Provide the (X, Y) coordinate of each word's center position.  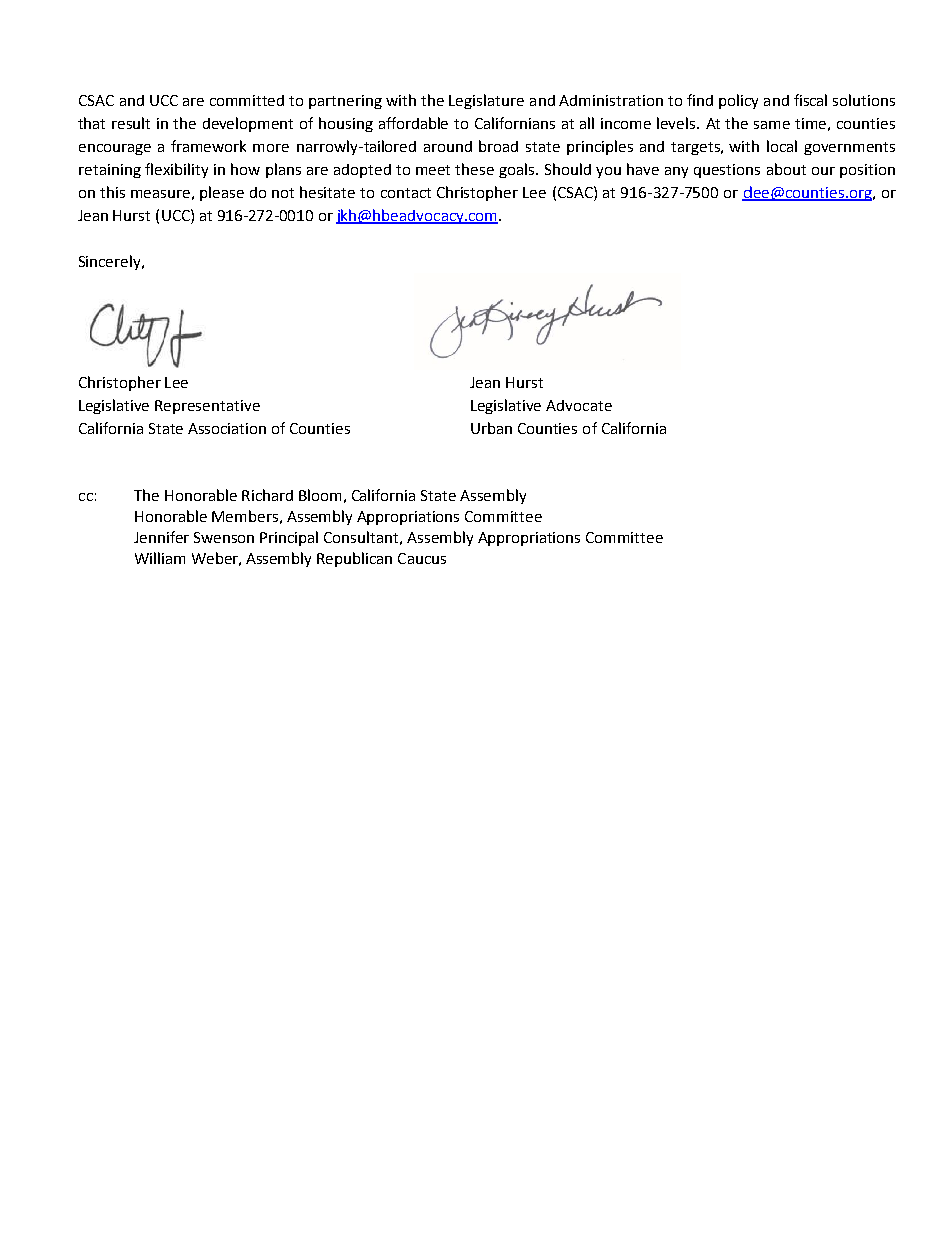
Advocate (579, 405)
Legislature (486, 101)
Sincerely (111, 262)
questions (727, 171)
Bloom (320, 495)
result (131, 123)
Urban (491, 428)
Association (227, 428)
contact (406, 193)
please (222, 193)
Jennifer (161, 537)
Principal (289, 538)
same (772, 125)
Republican (354, 559)
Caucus (422, 558)
